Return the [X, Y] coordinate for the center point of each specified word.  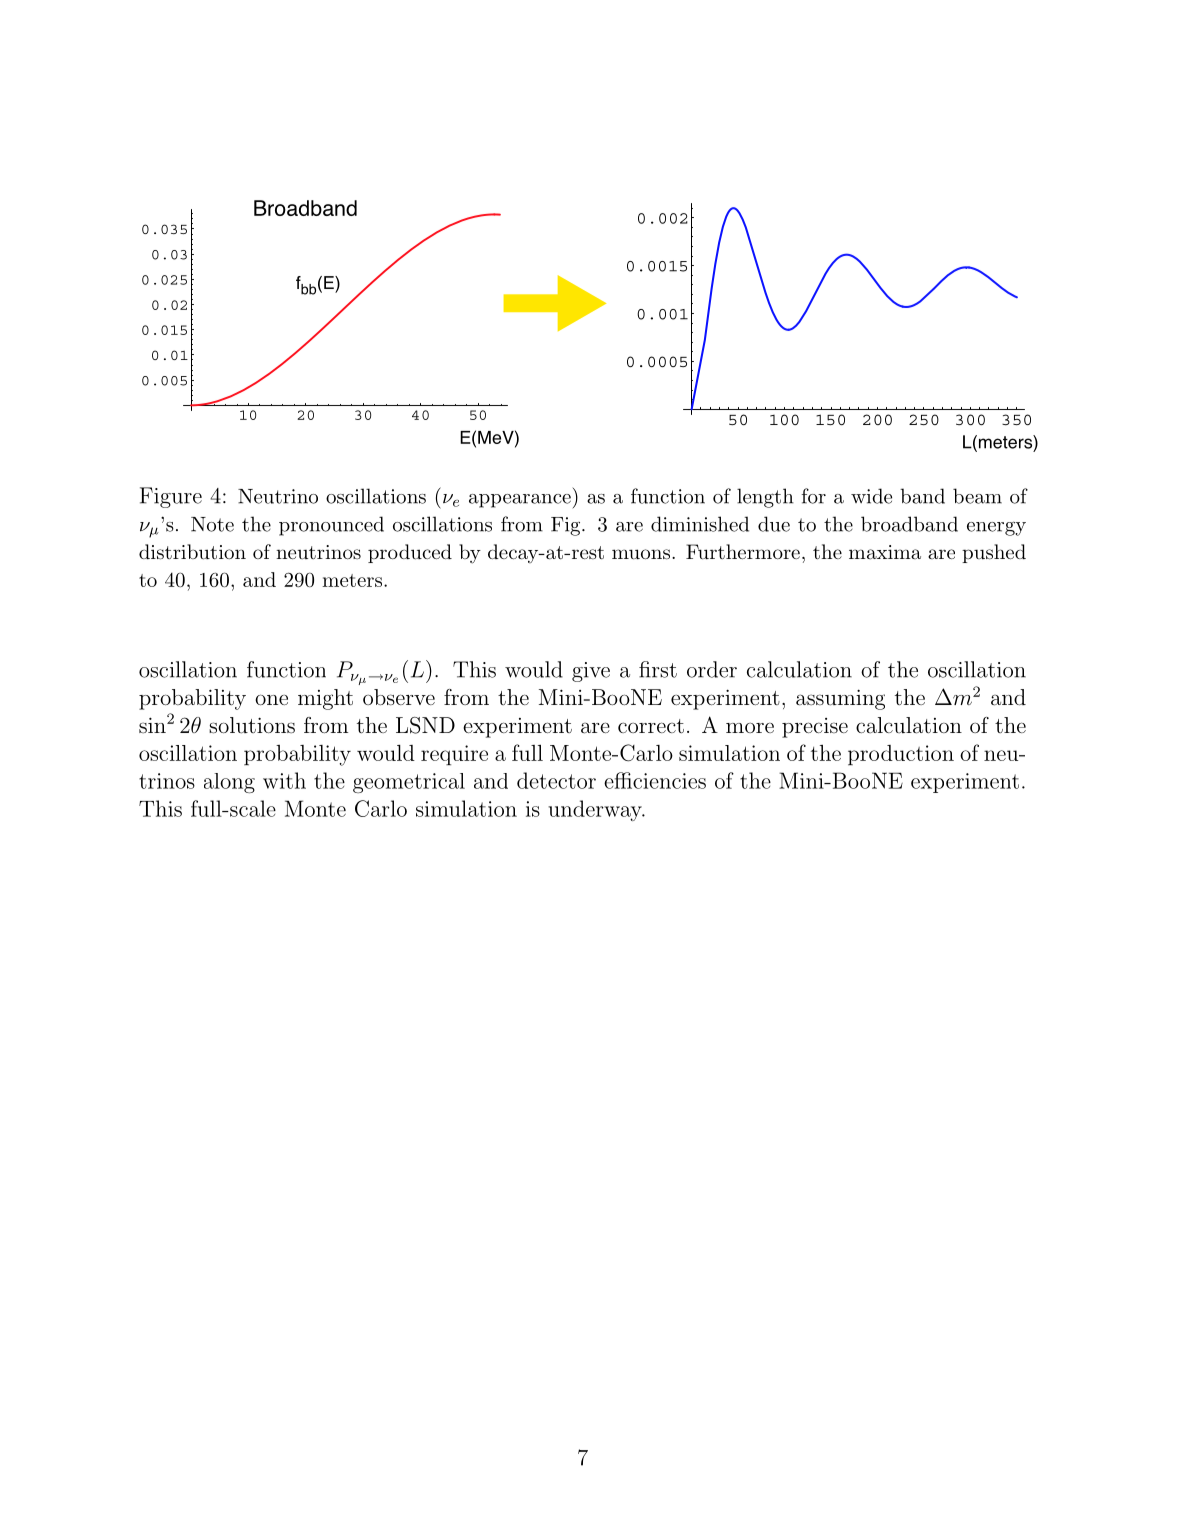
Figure [171, 497]
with [284, 780]
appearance [521, 501]
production [901, 755]
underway [596, 810]
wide [871, 496]
